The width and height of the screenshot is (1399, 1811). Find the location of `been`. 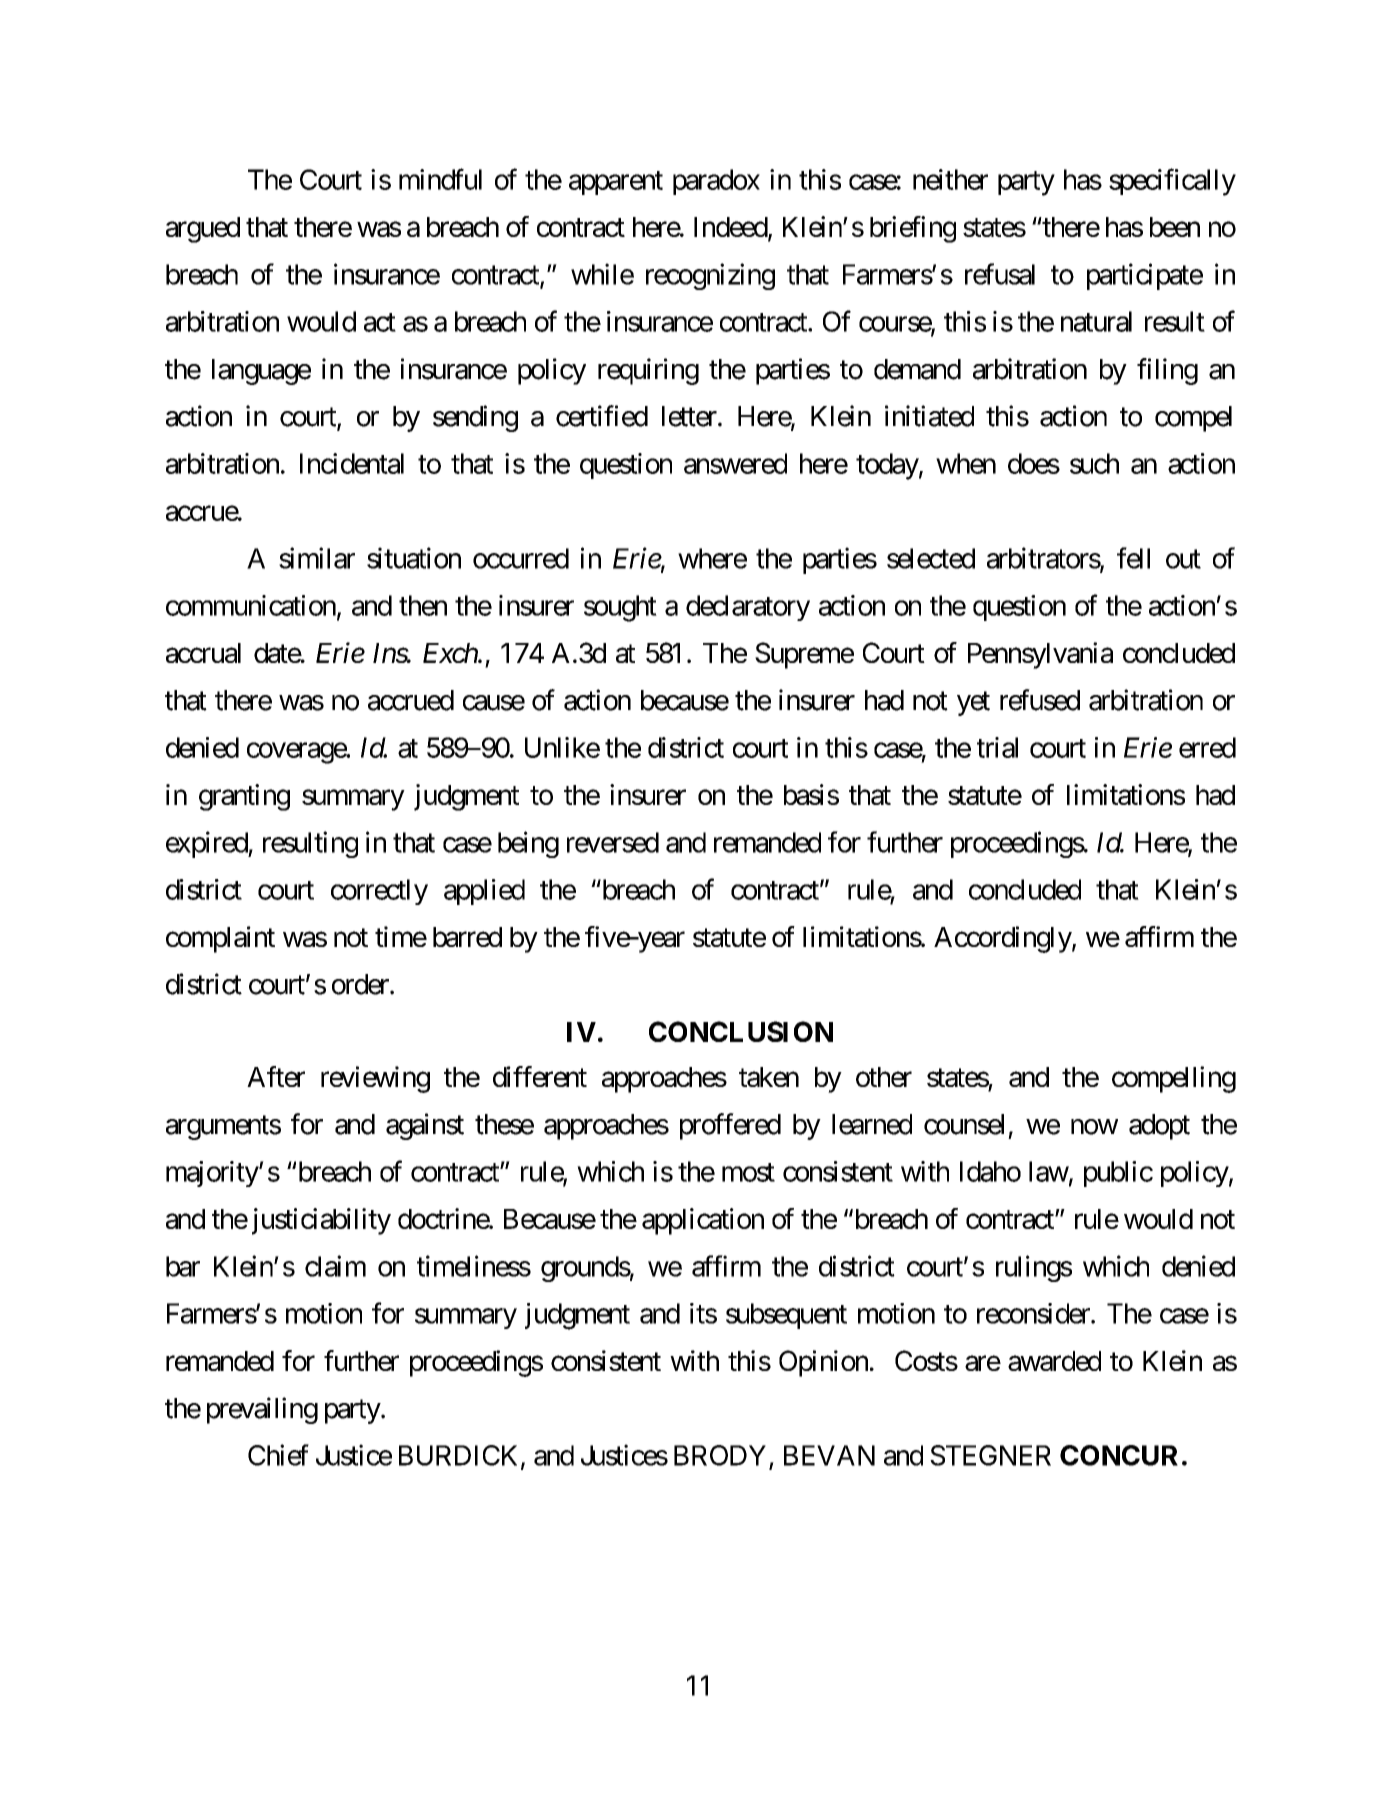

been is located at coordinates (1175, 227).
